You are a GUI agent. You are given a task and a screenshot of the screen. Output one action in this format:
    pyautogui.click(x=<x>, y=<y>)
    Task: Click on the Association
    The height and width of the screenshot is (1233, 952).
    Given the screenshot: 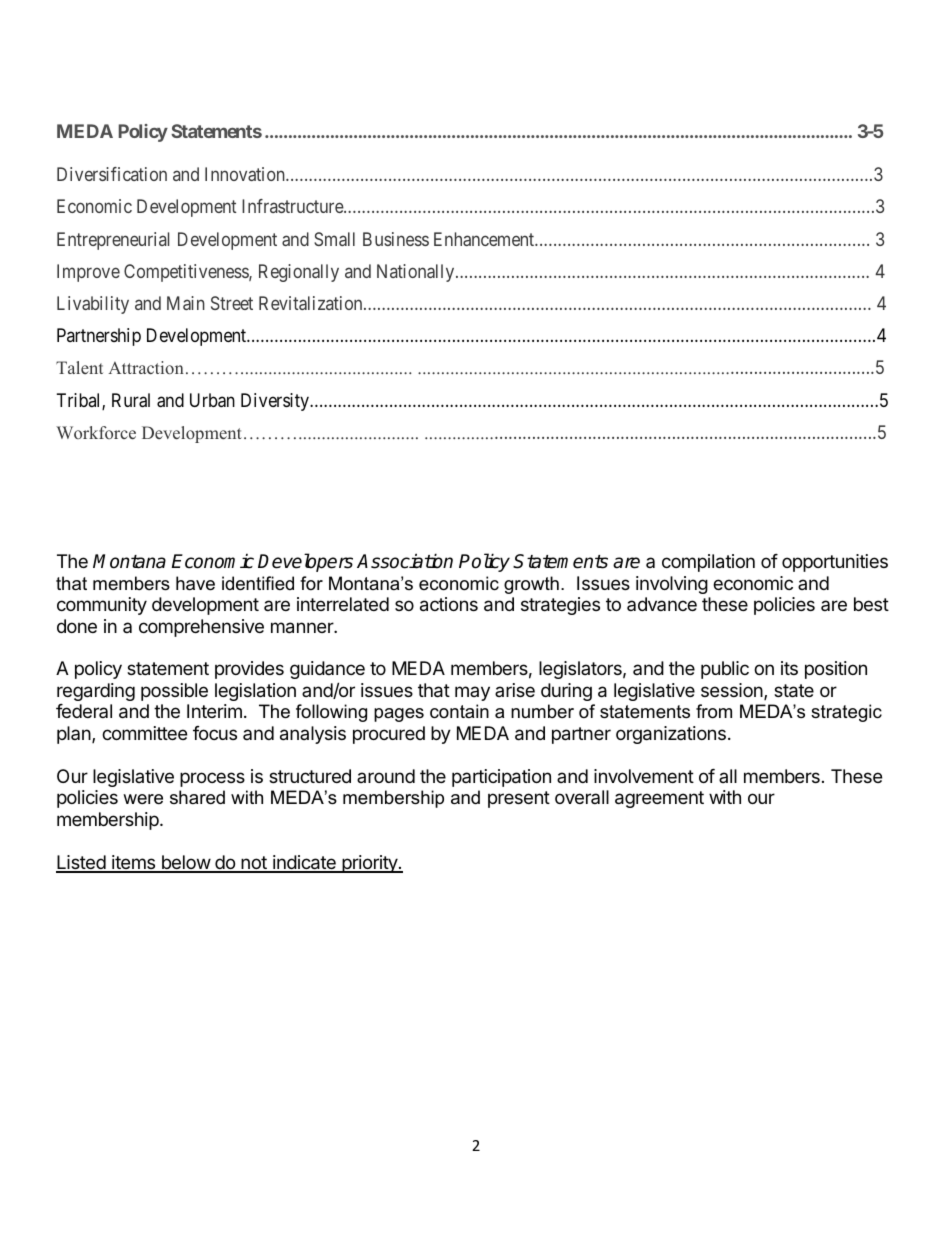 What is the action you would take?
    pyautogui.click(x=405, y=561)
